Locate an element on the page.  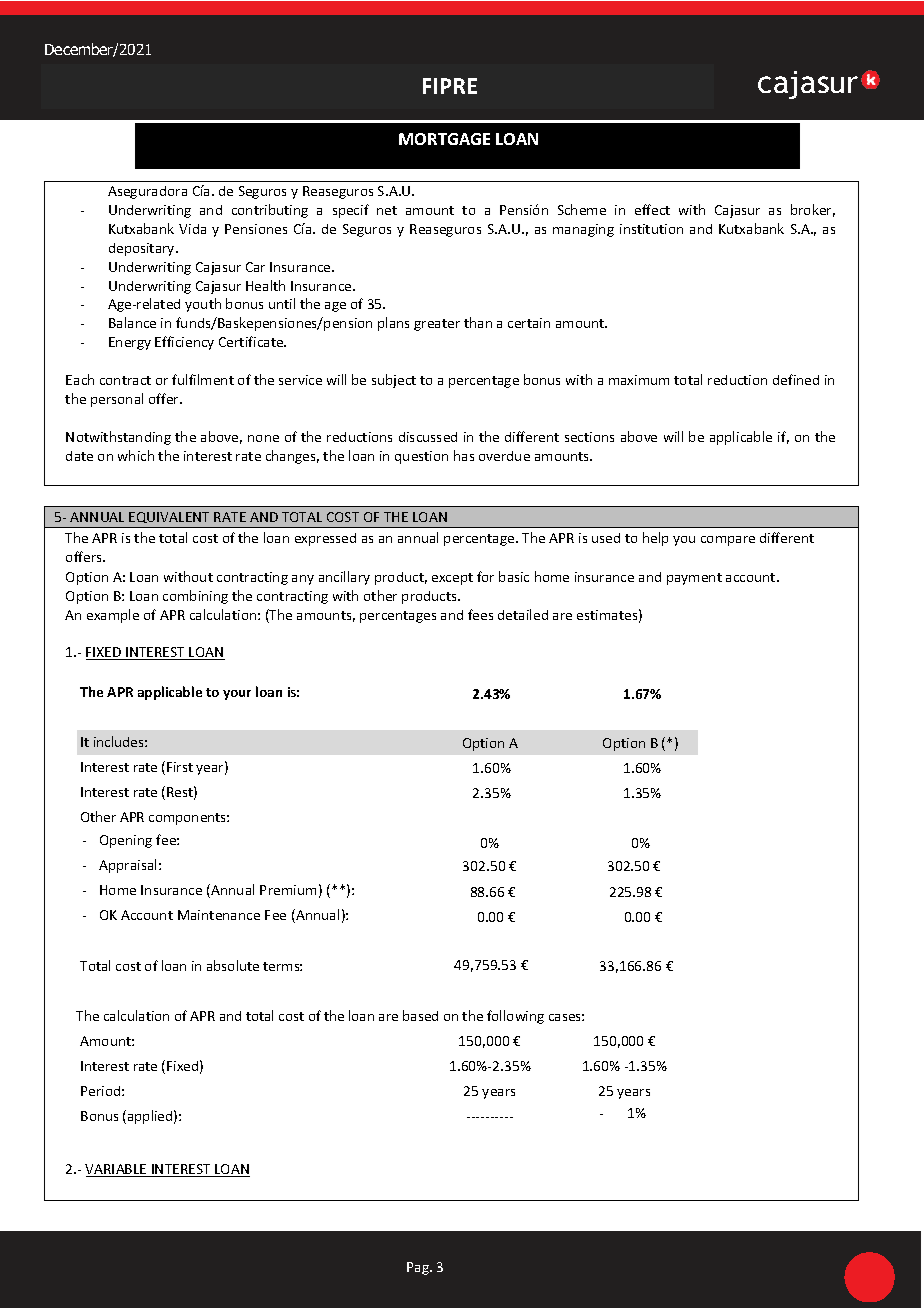
except is located at coordinates (452, 579).
